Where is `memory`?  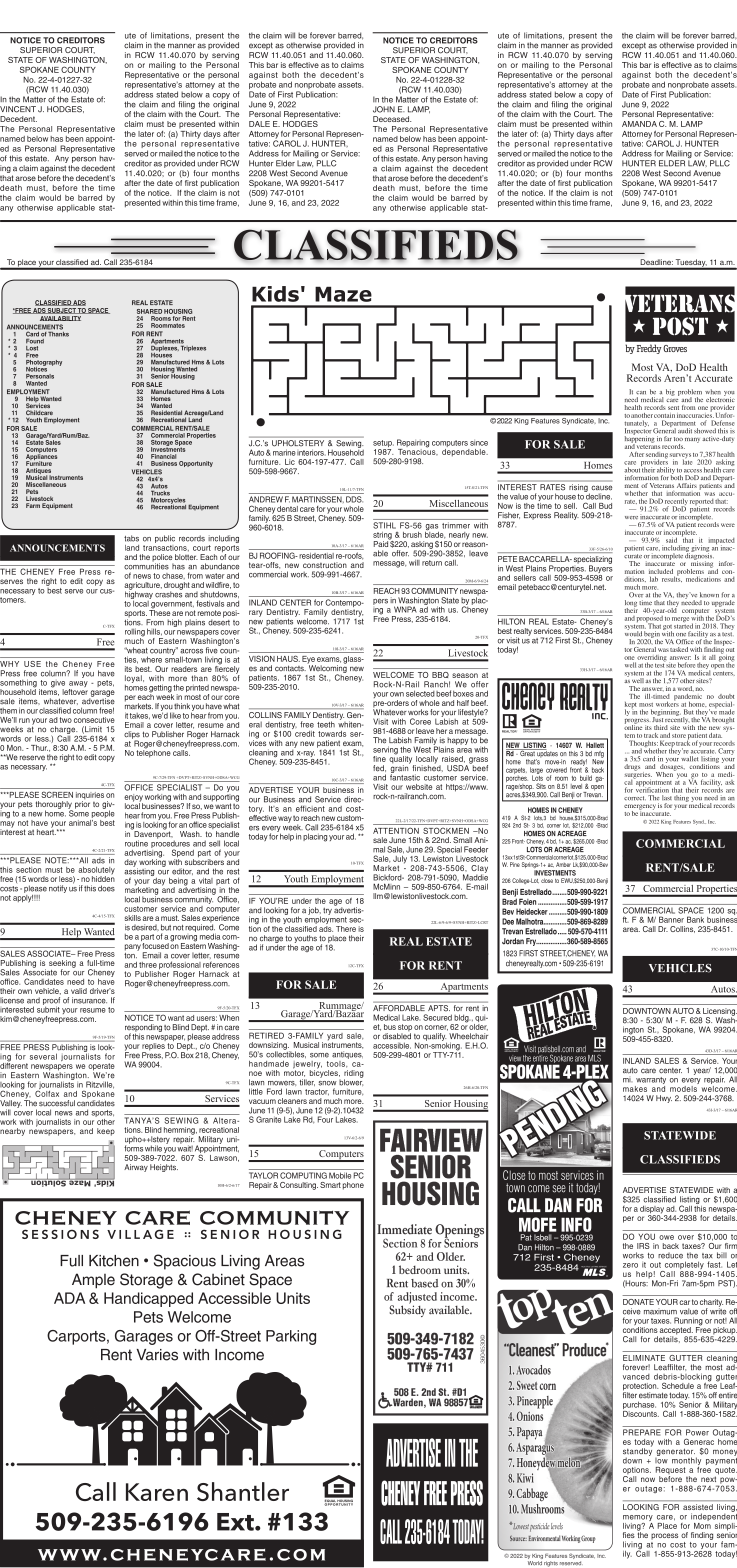
memory is located at coordinates (638, 1519).
